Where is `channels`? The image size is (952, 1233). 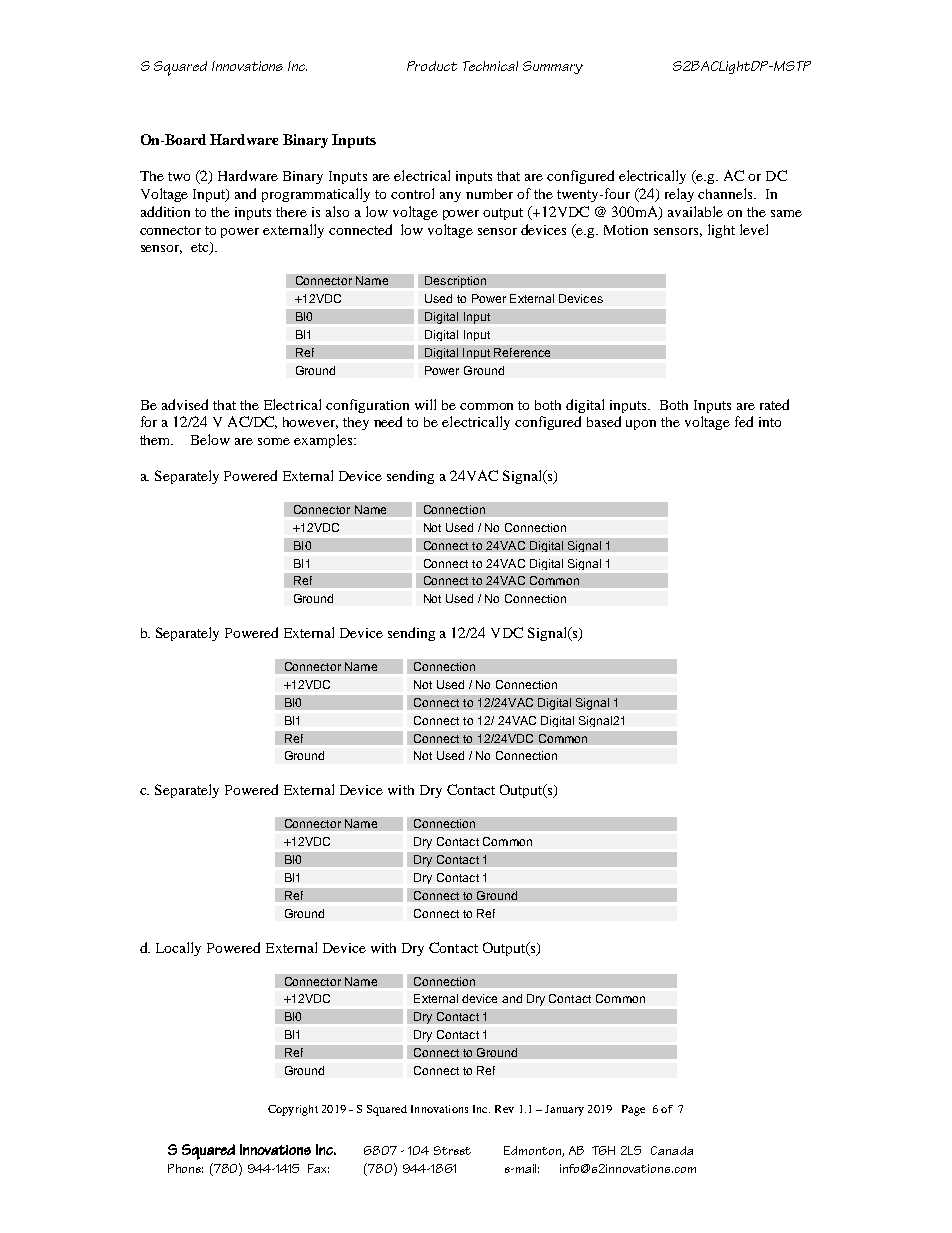 channels is located at coordinates (727, 193).
